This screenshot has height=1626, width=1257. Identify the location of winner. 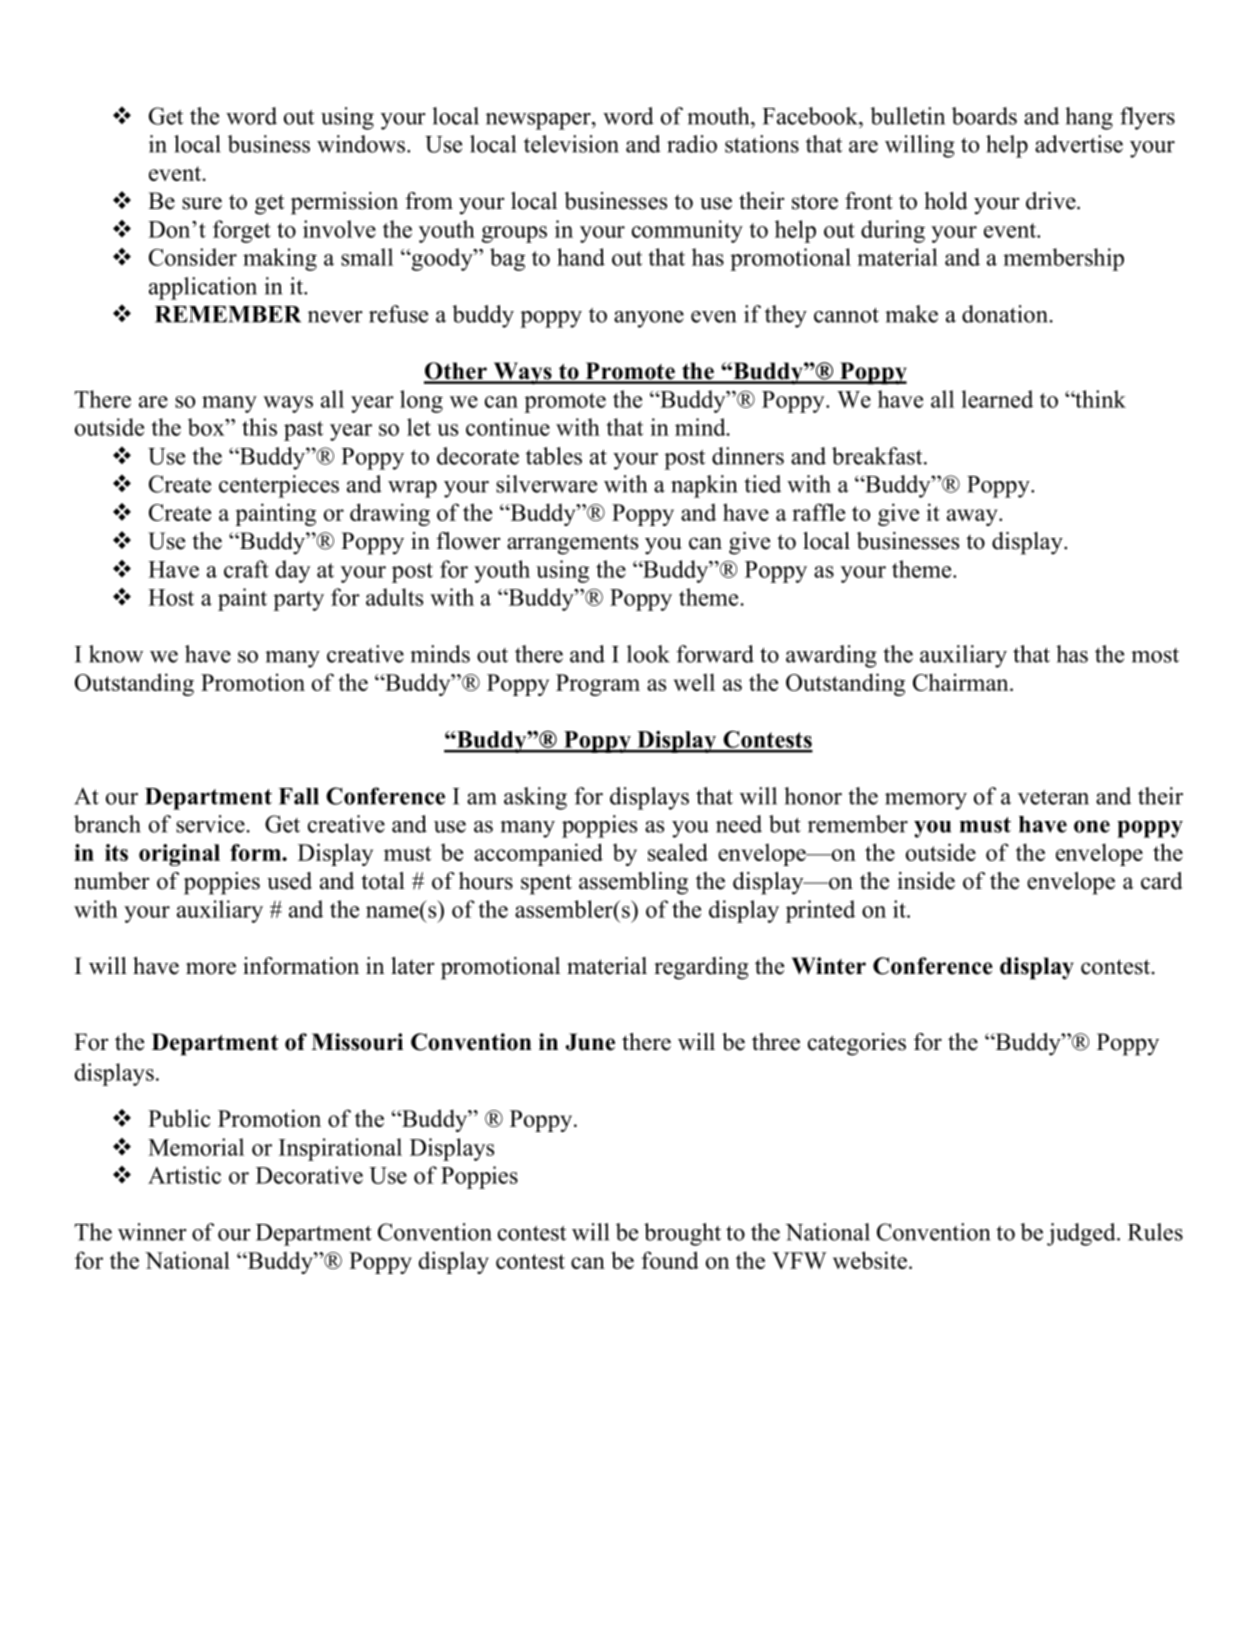
(152, 1232).
